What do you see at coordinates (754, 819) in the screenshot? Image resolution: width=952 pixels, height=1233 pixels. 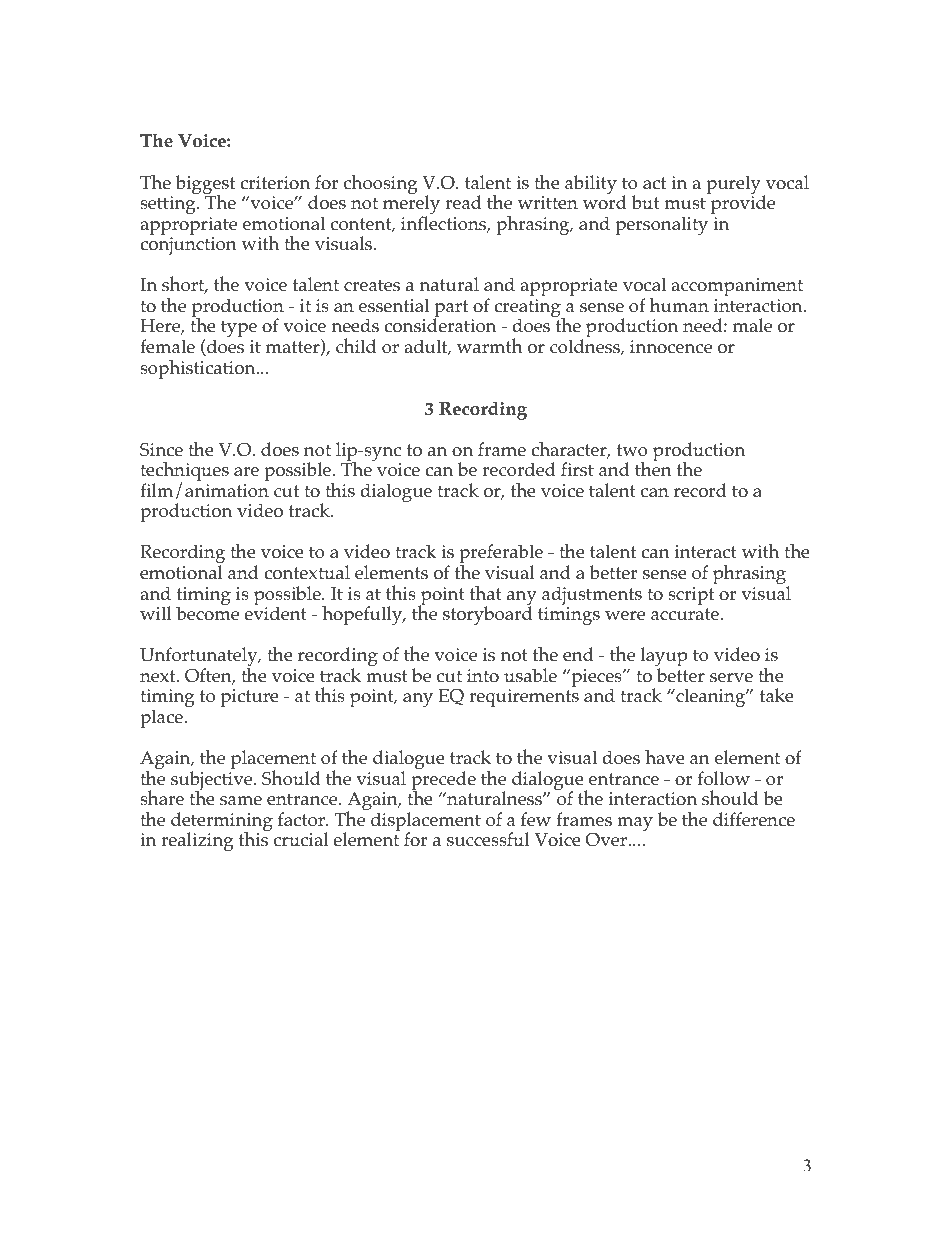 I see `difference` at bounding box center [754, 819].
